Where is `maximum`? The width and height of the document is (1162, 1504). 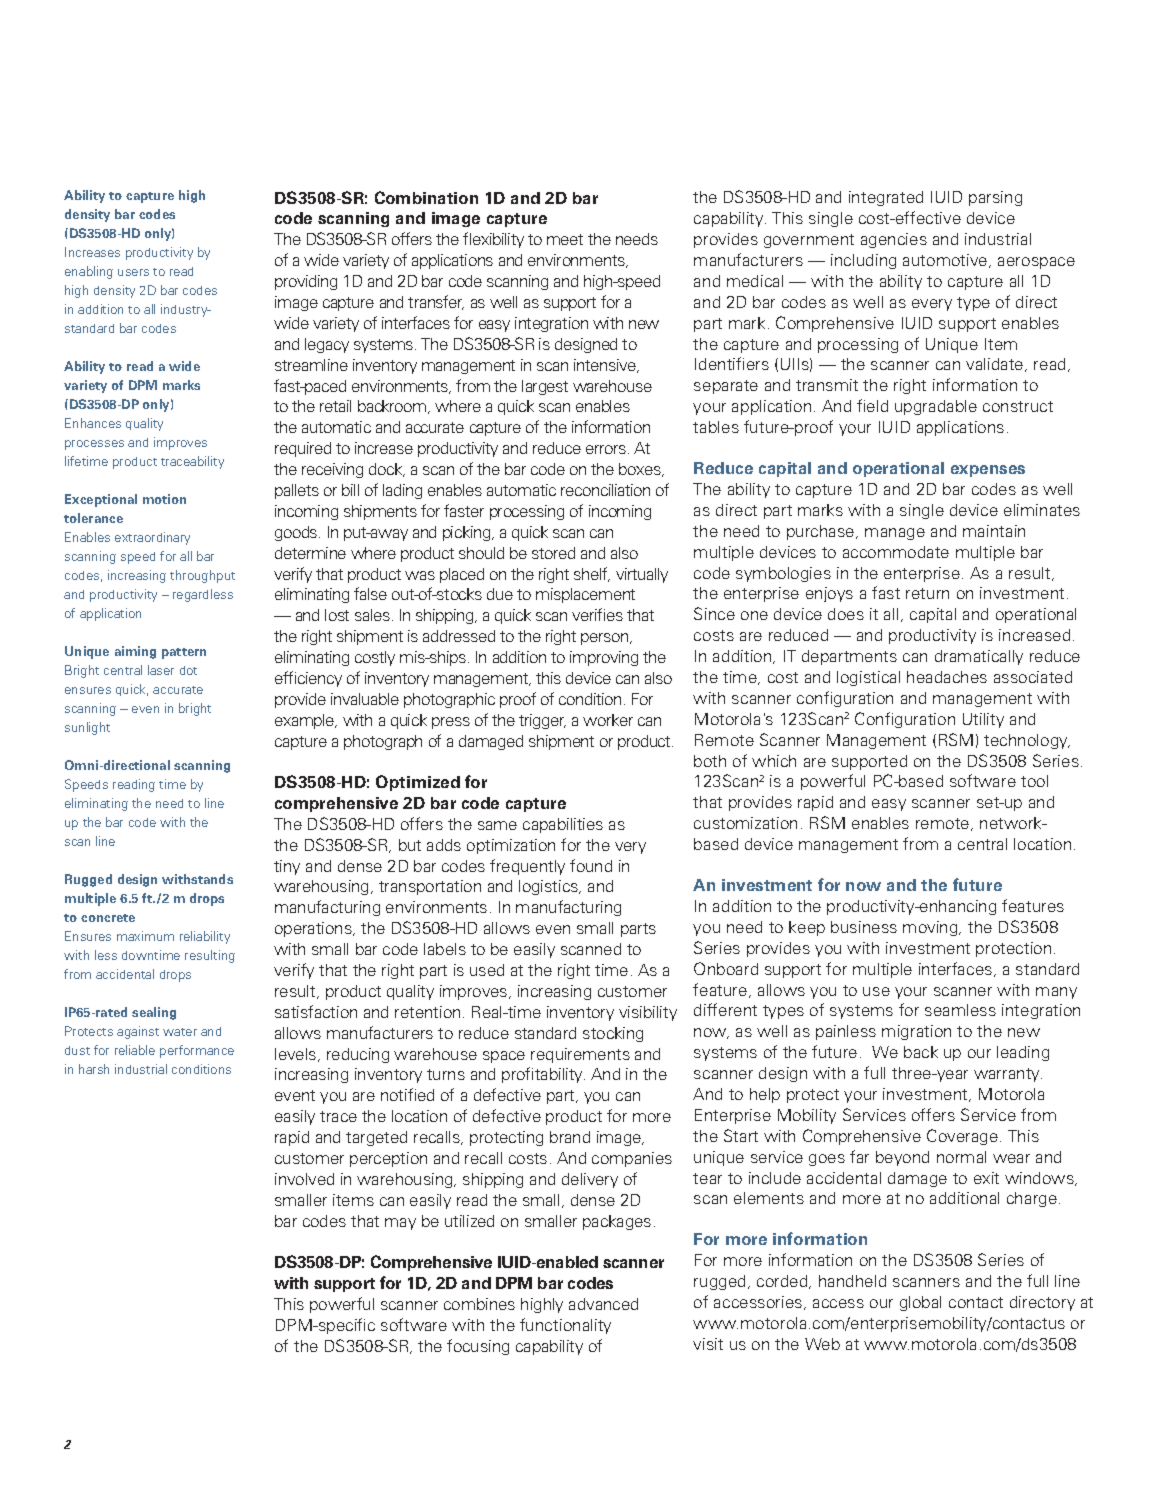
maximum is located at coordinates (145, 936).
